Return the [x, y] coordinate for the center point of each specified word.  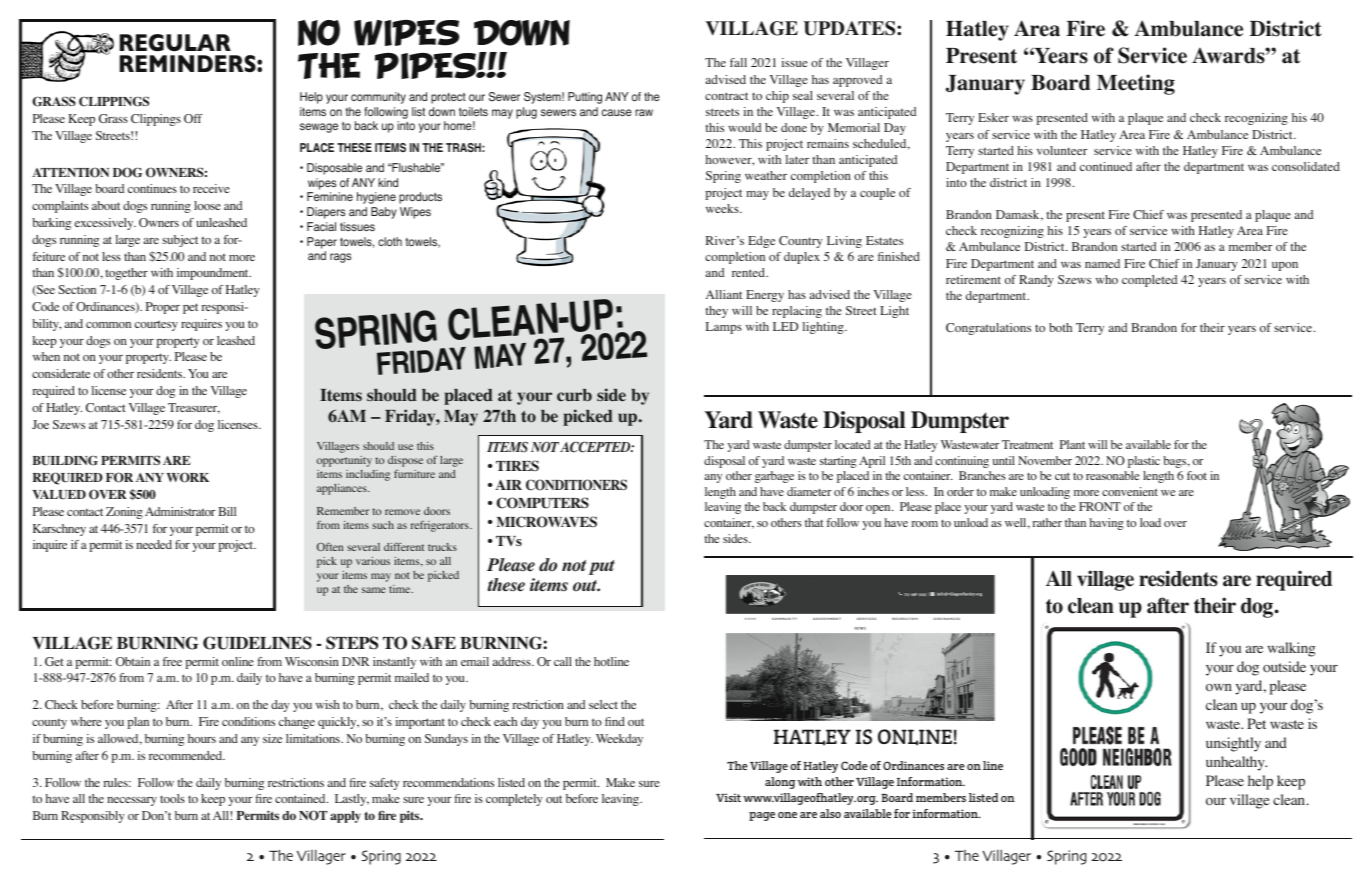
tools [172, 798]
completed [1149, 281]
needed [154, 544]
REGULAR [175, 42]
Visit [728, 797]
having [1107, 524]
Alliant [724, 294]
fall [738, 62]
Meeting [1136, 84]
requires [201, 325]
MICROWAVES [546, 522]
